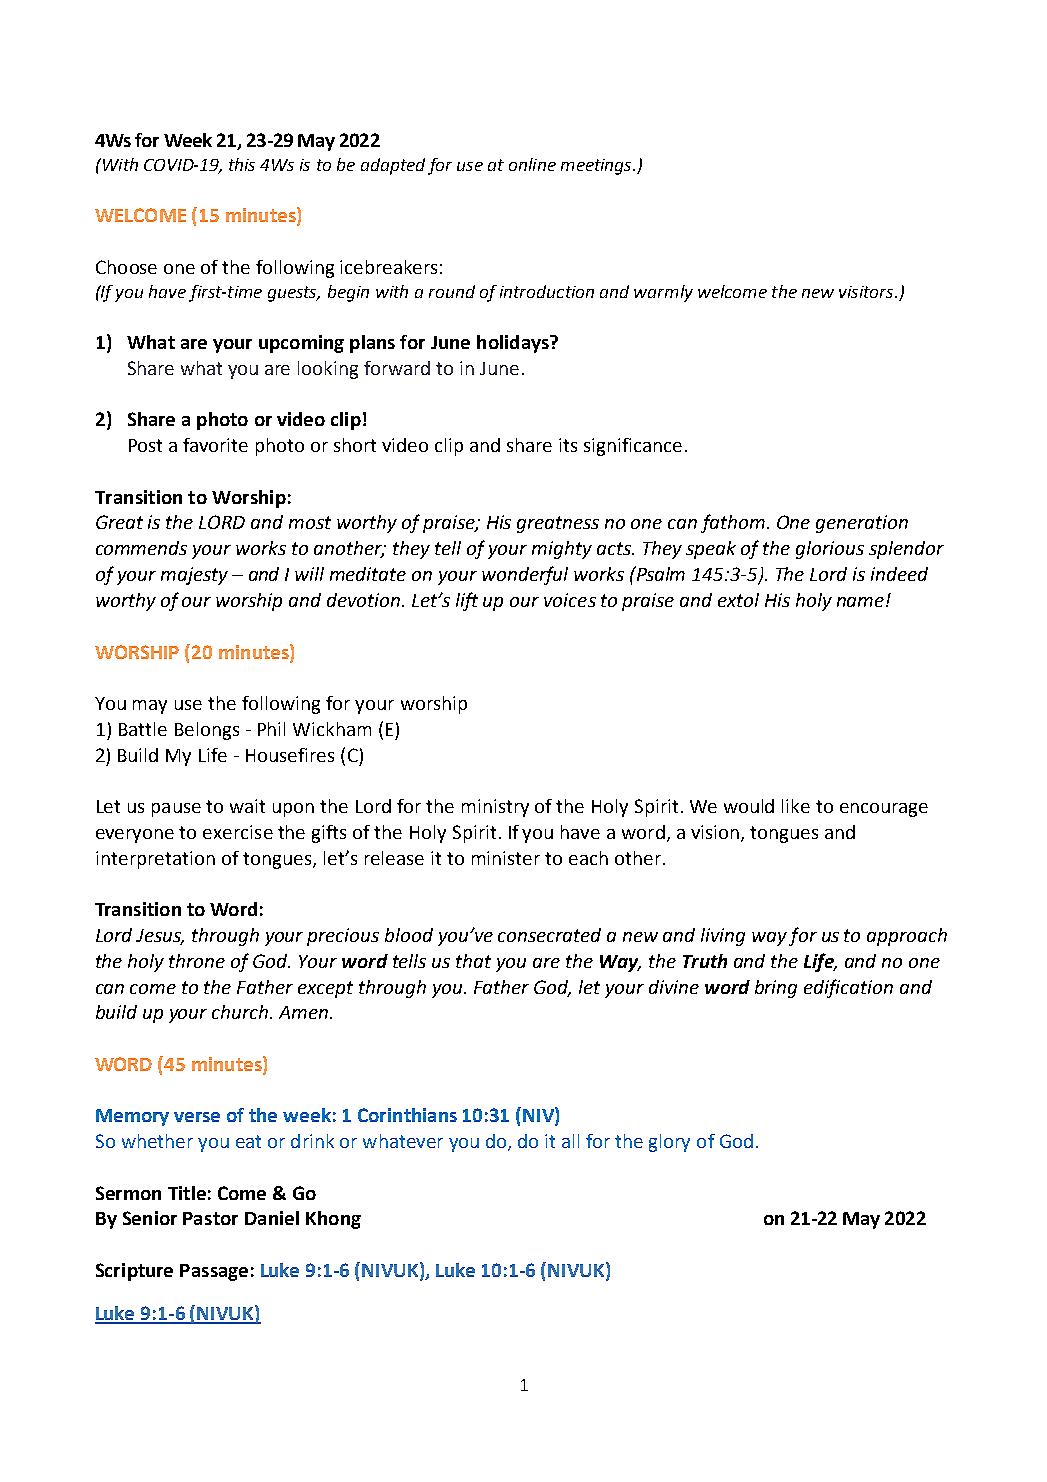  Describe the element at coordinates (242, 164) in the document. I see `this` at that location.
